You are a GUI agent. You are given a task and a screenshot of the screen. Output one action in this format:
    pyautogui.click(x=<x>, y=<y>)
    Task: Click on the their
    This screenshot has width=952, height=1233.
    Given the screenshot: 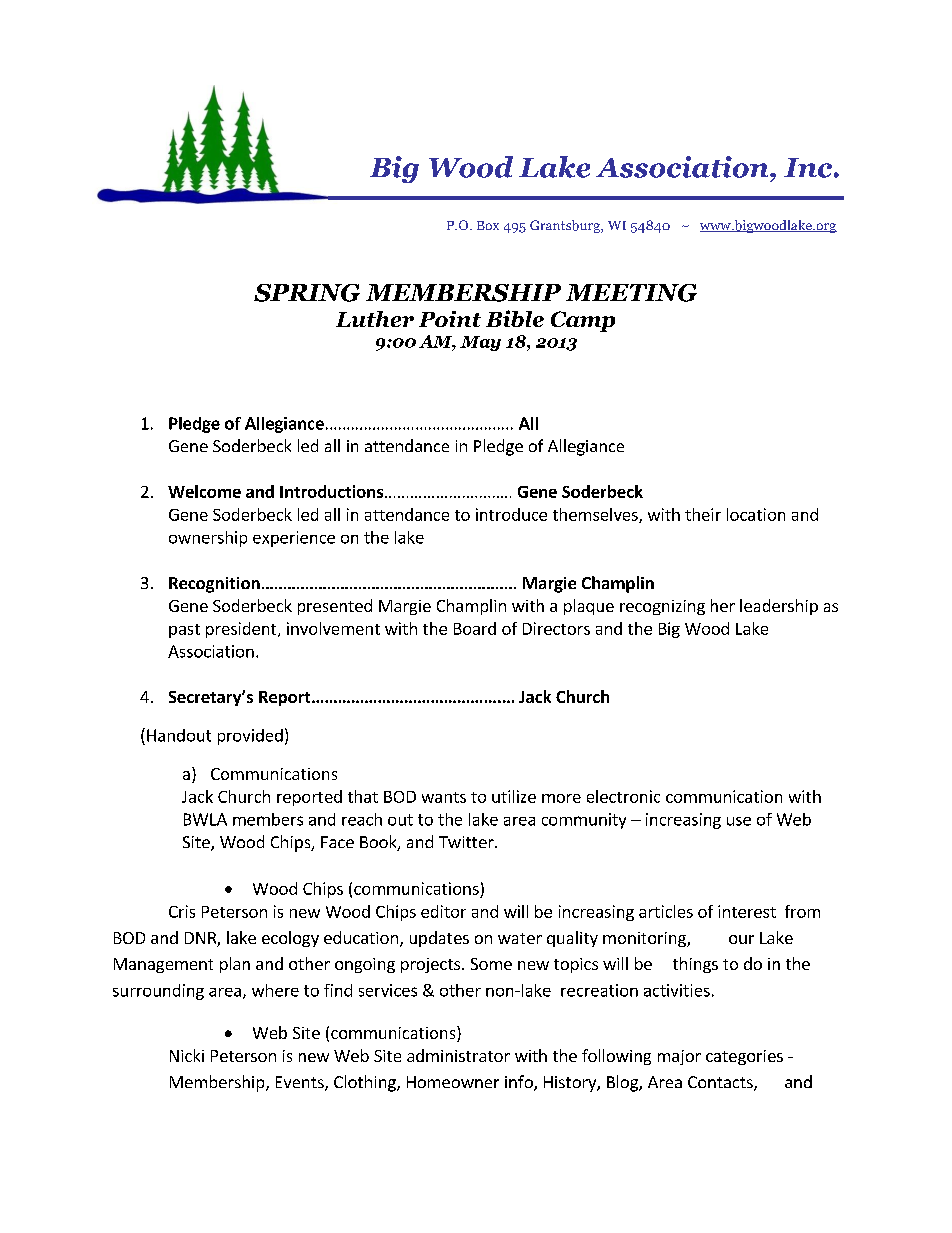 What is the action you would take?
    pyautogui.click(x=703, y=514)
